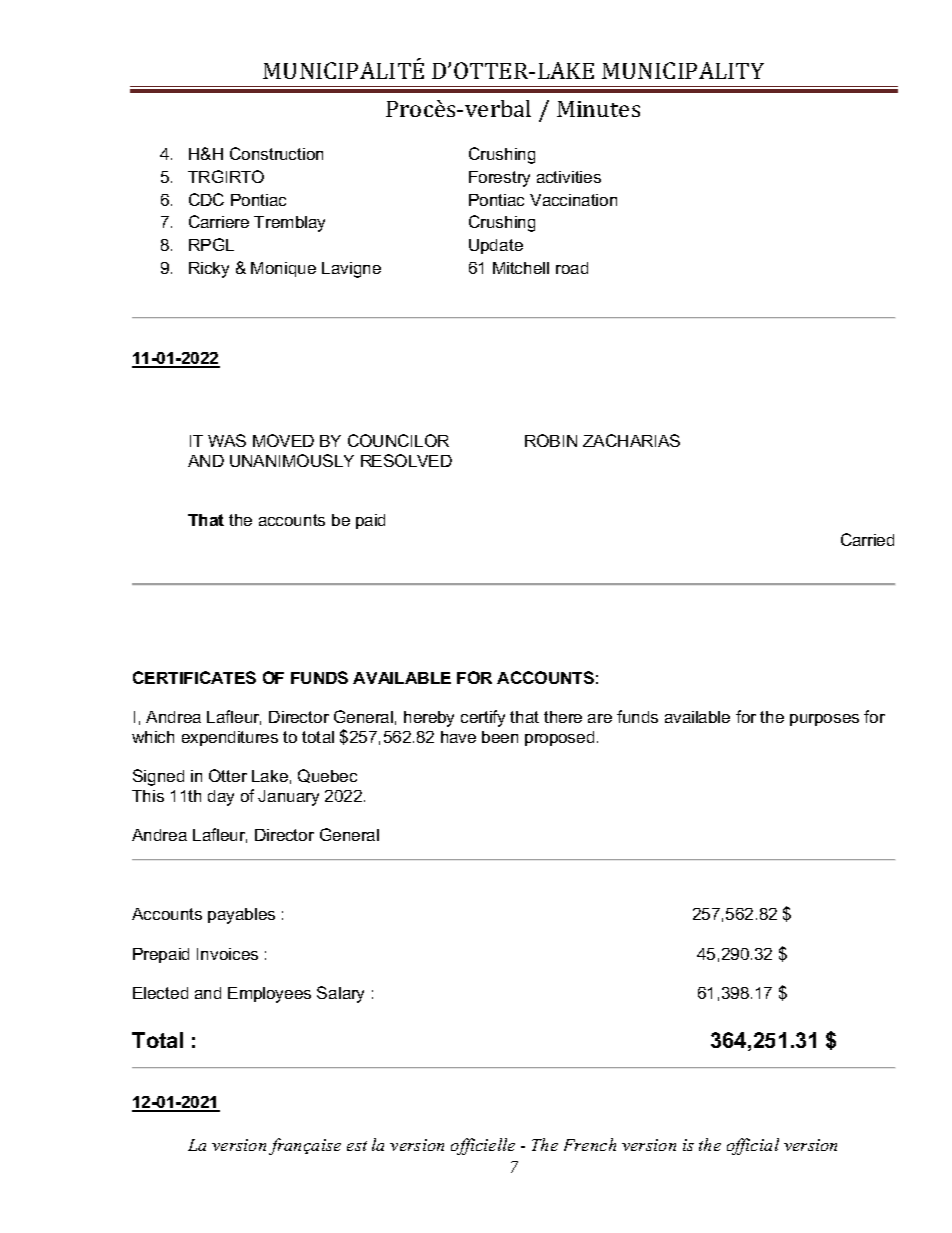  What do you see at coordinates (573, 200) in the screenshot?
I see `Vaccination` at bounding box center [573, 200].
